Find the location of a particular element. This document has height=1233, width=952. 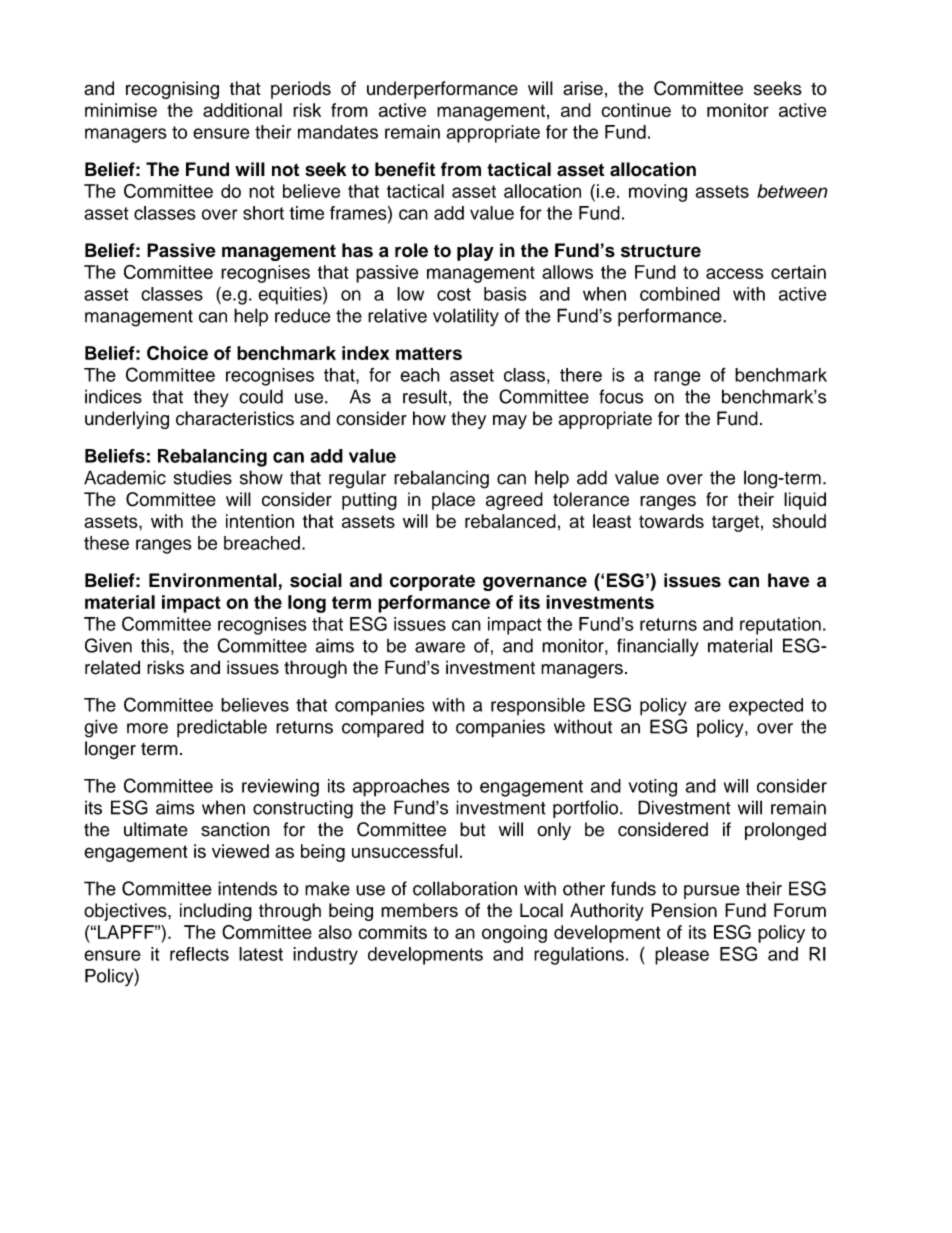

corporate is located at coordinates (432, 582).
